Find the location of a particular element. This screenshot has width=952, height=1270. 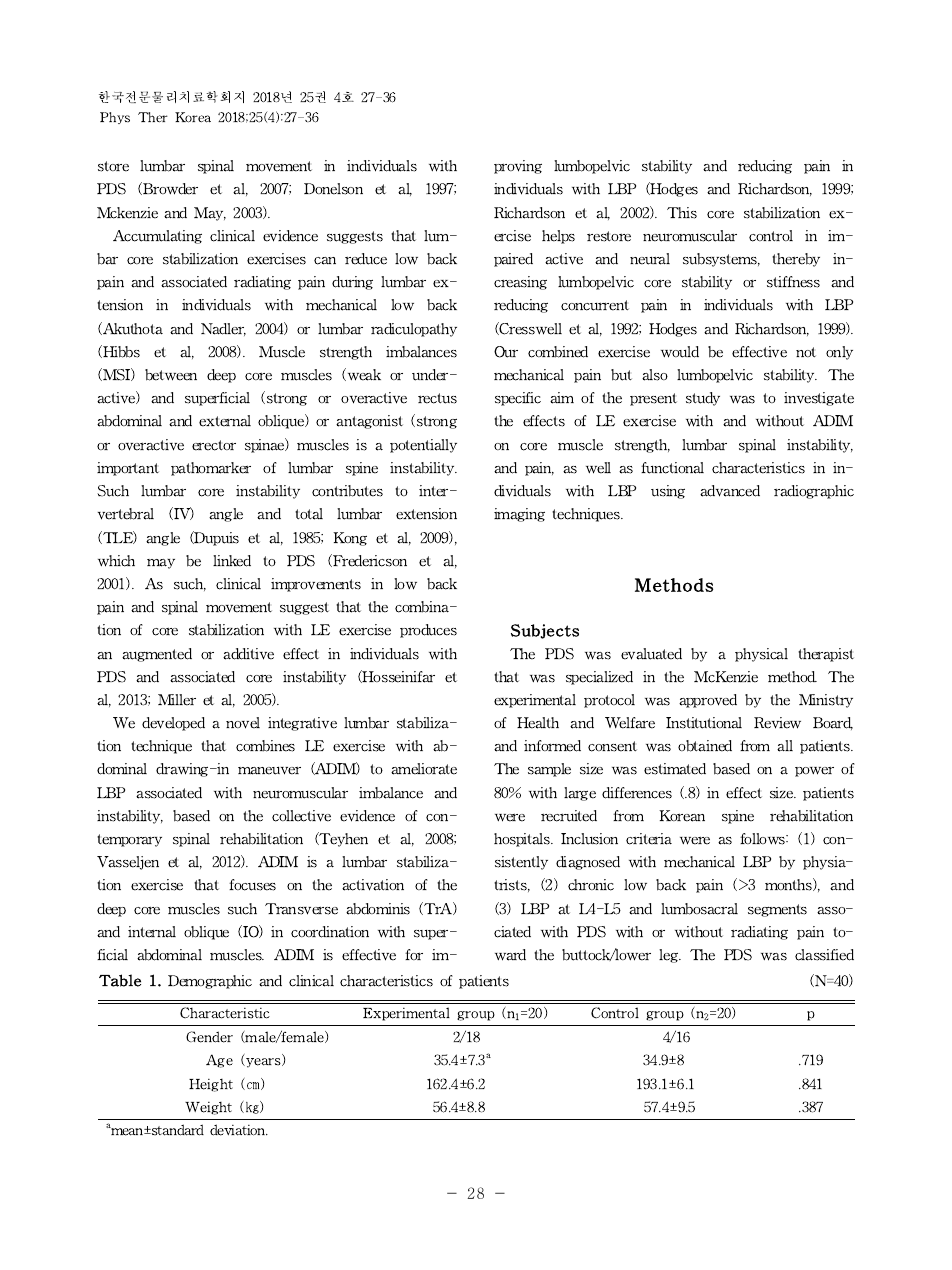

produces is located at coordinates (428, 631).
